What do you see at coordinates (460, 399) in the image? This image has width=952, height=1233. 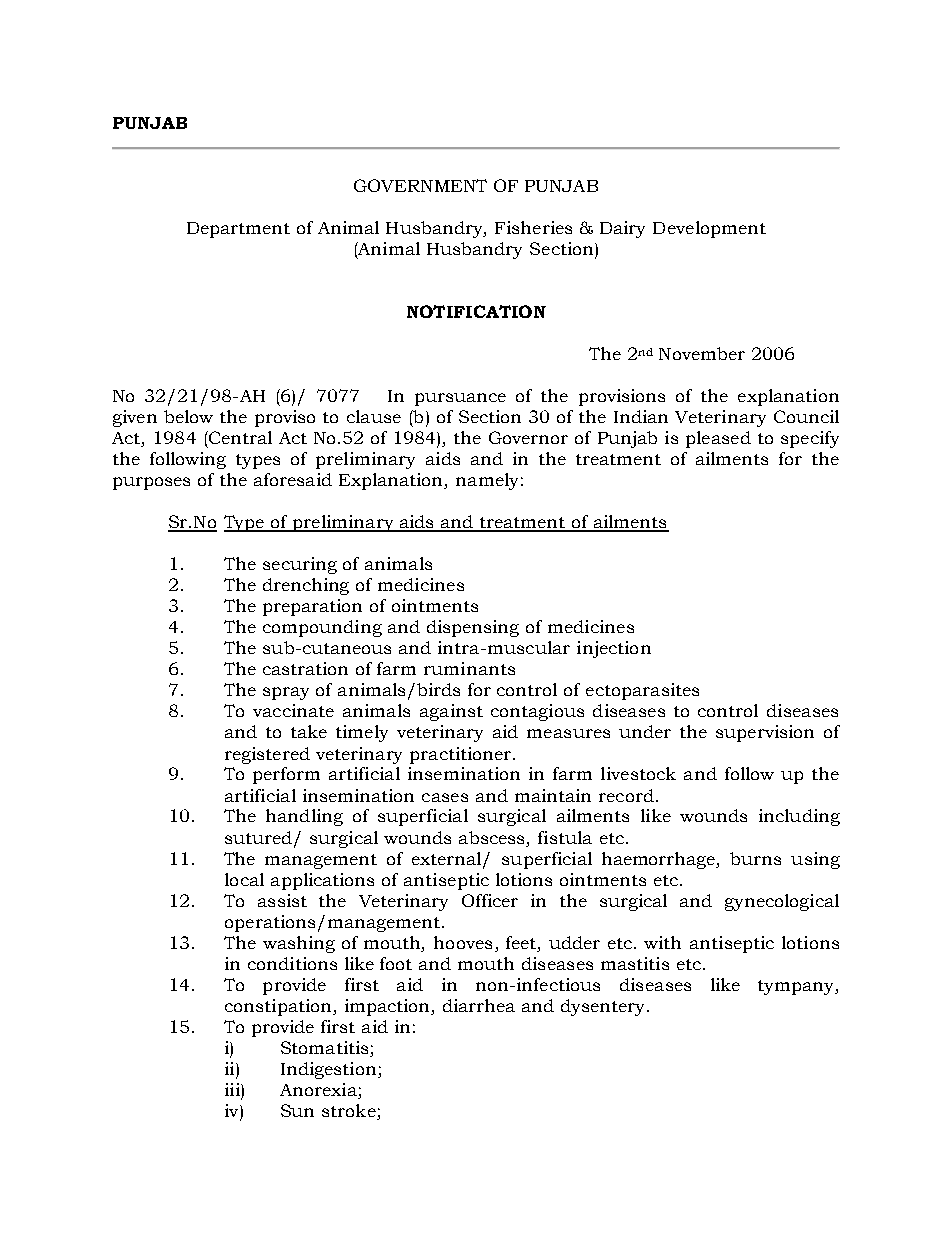 I see `pursuance` at bounding box center [460, 399].
